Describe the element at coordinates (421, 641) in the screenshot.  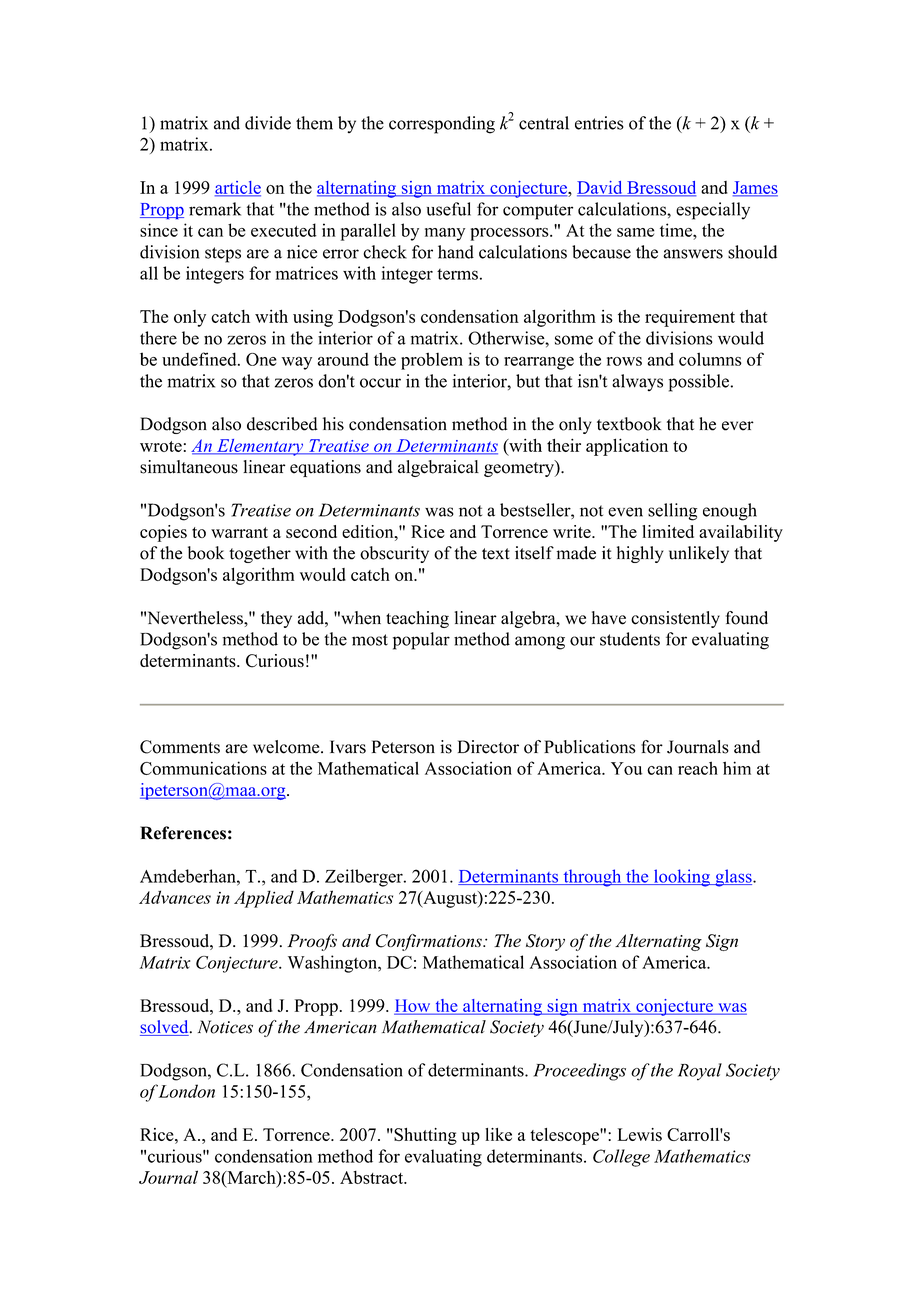
I see `popular` at that location.
